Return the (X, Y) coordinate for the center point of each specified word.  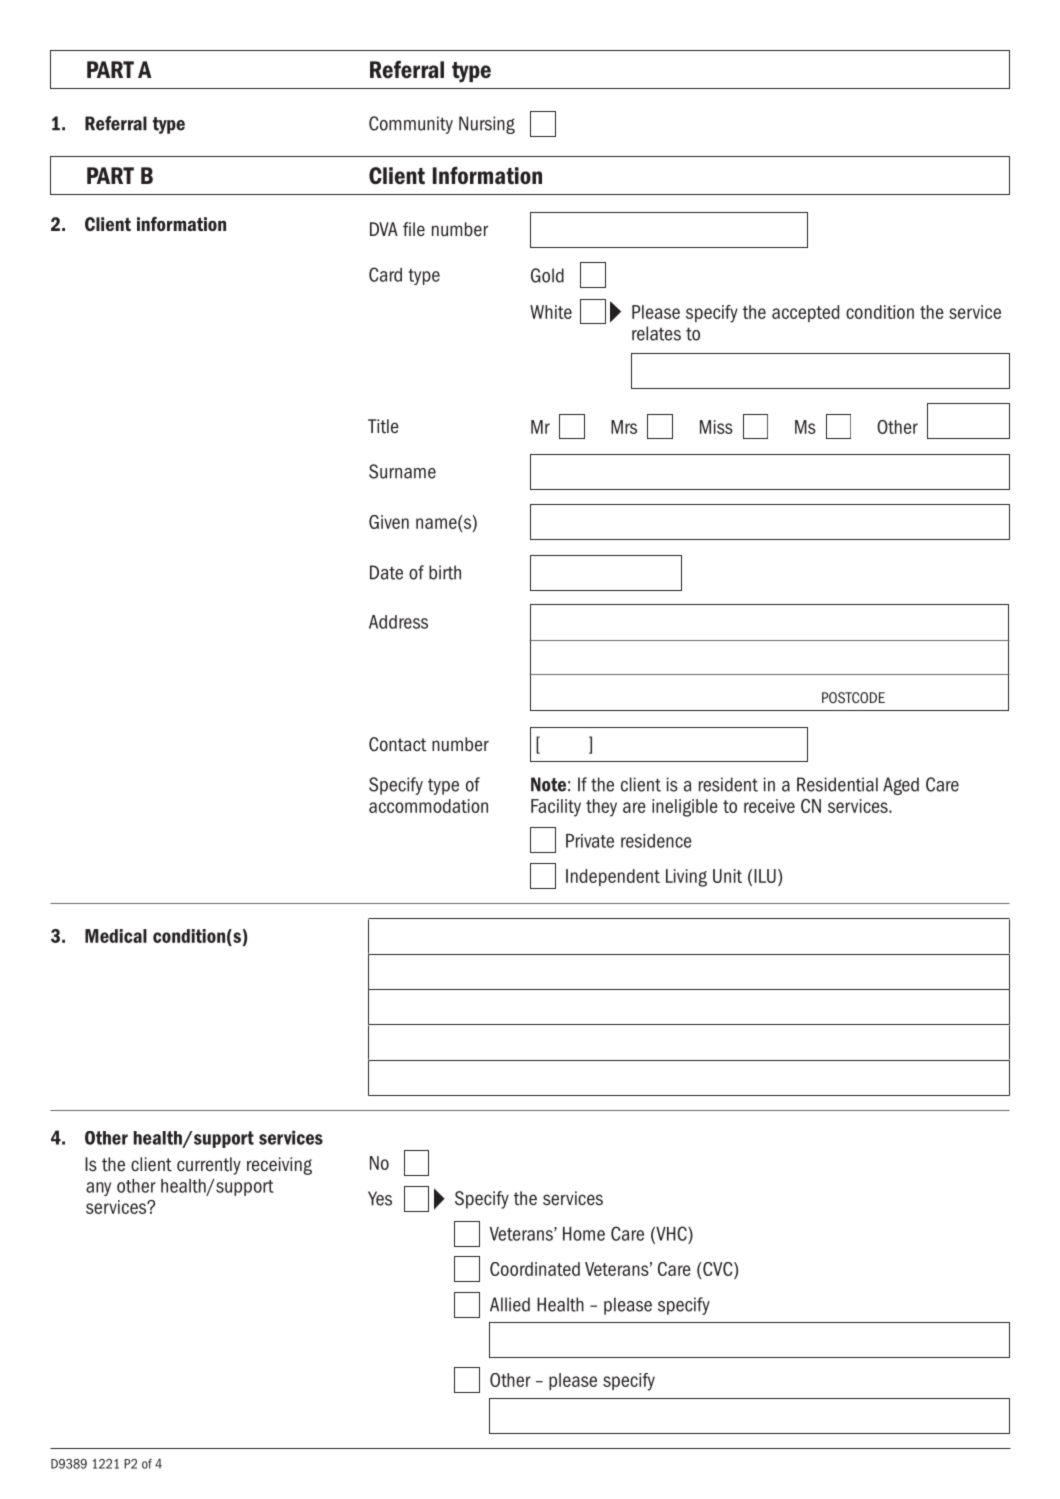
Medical (116, 936)
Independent (613, 877)
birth (445, 572)
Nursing (487, 125)
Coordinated (535, 1269)
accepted (805, 313)
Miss (716, 427)
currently (209, 1166)
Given (389, 522)
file (414, 229)
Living (686, 878)
